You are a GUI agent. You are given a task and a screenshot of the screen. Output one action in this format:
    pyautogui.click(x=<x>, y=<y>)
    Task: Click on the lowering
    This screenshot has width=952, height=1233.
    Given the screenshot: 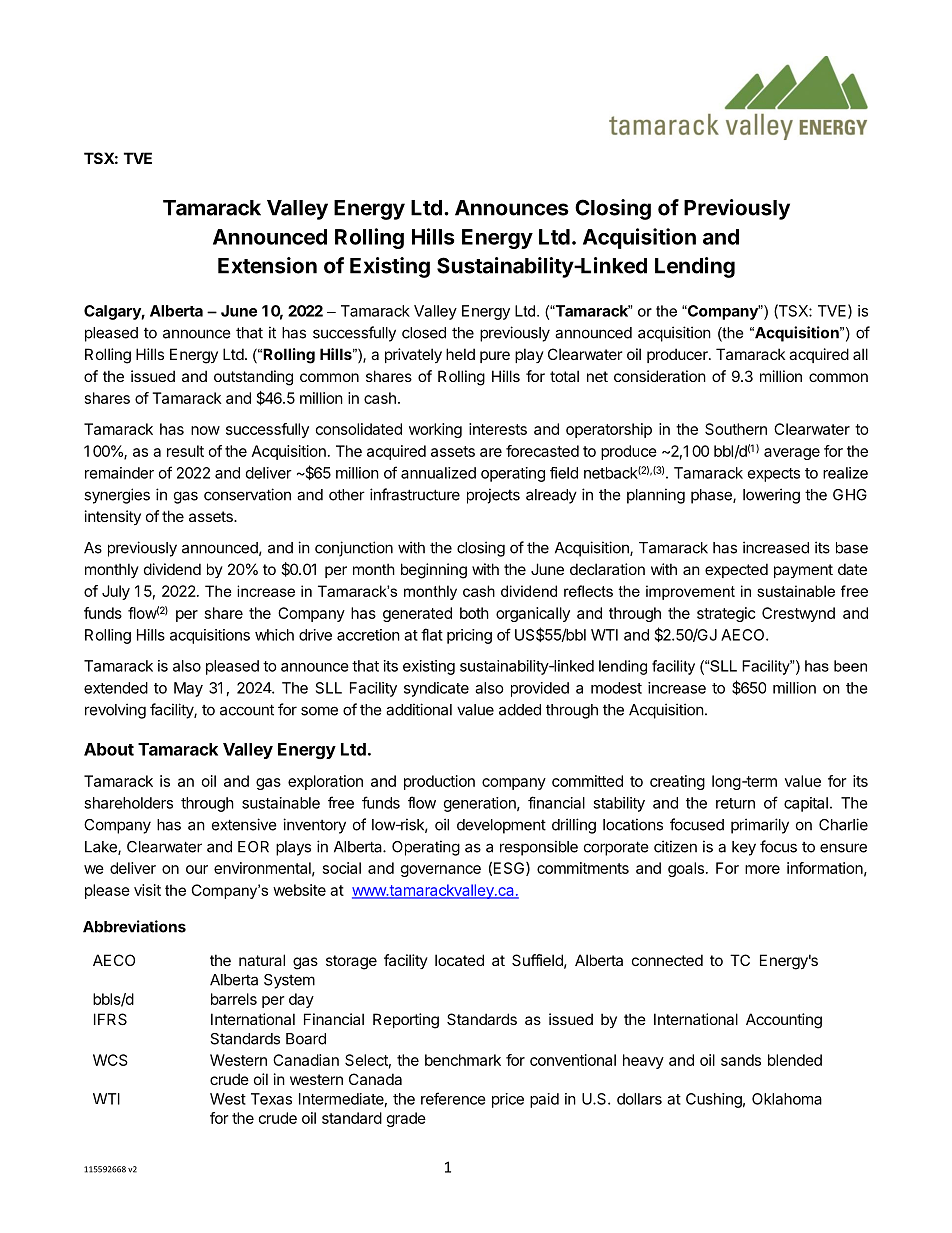 What is the action you would take?
    pyautogui.click(x=771, y=496)
